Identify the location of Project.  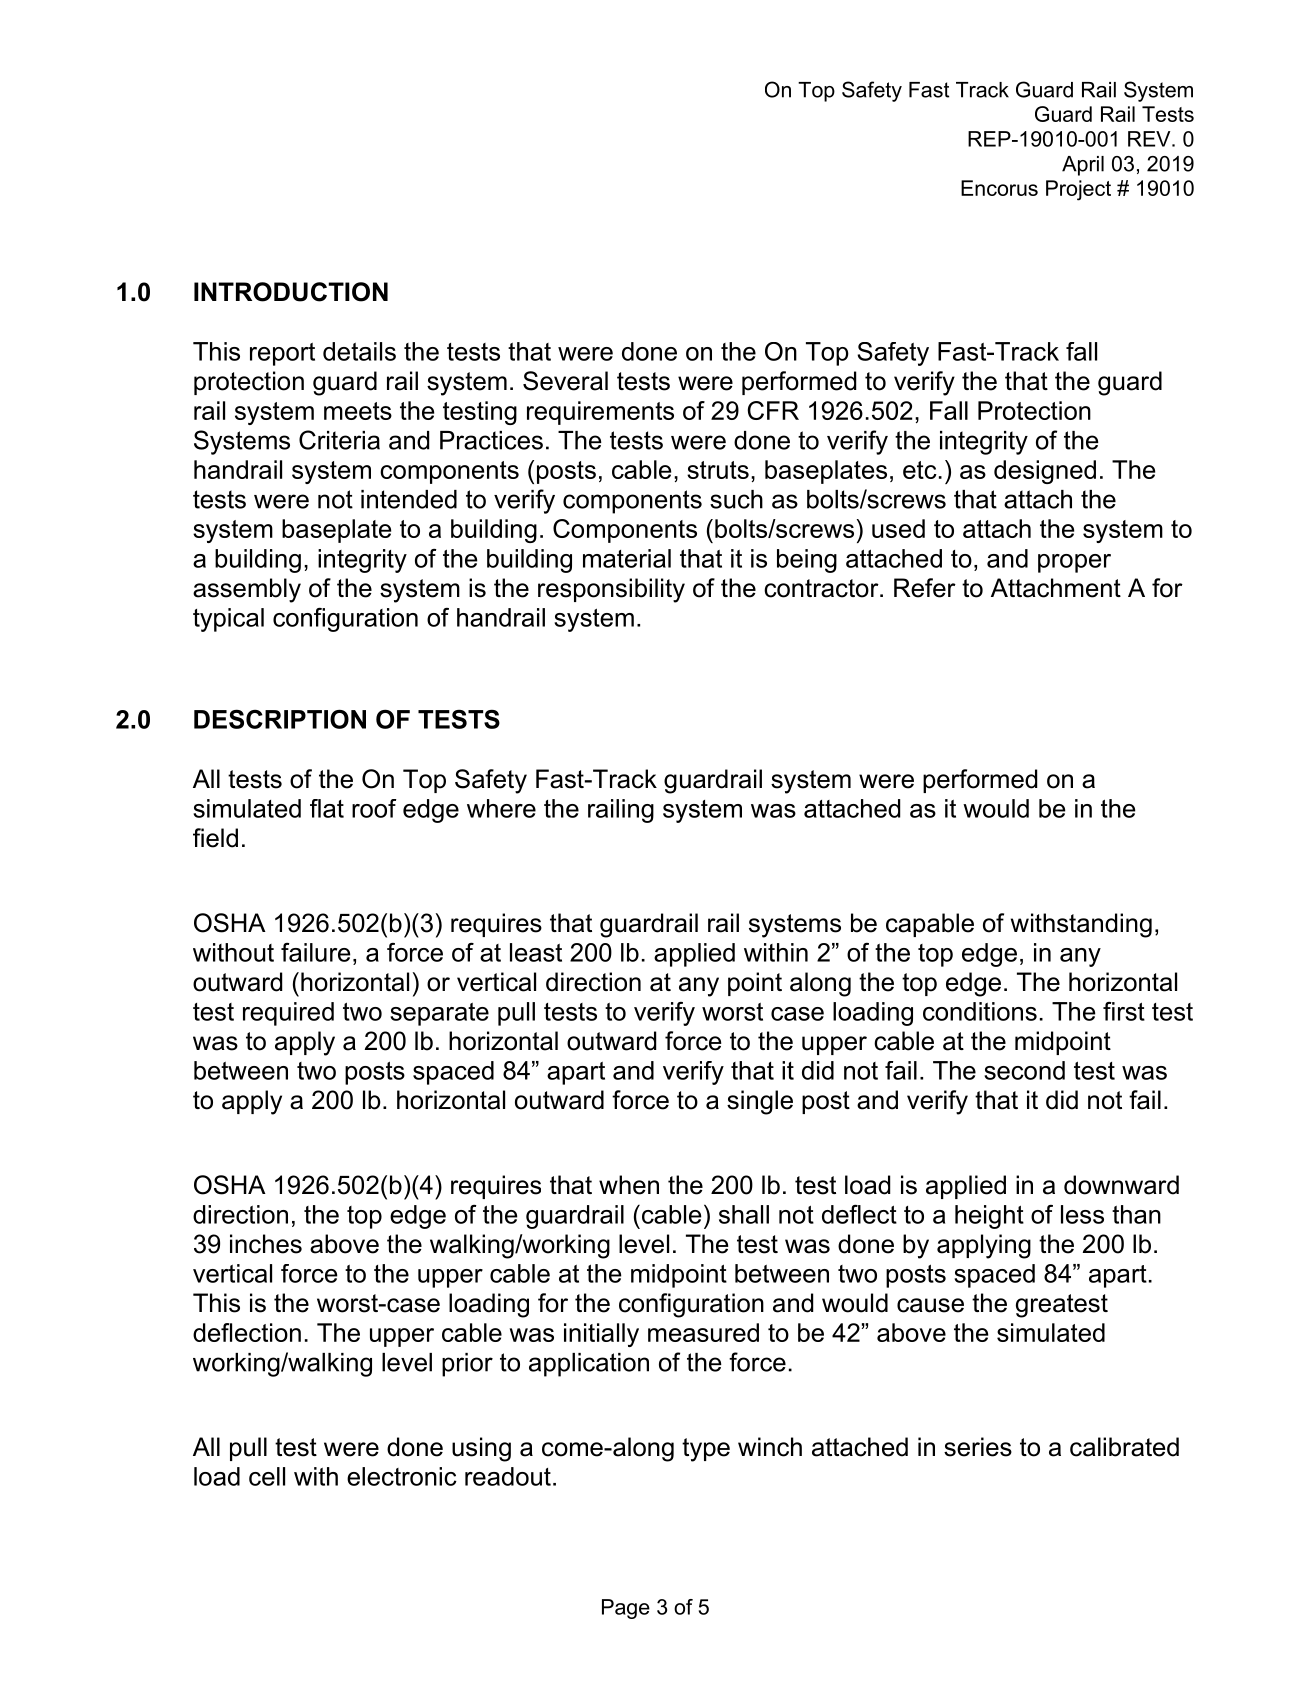
(1078, 190).
